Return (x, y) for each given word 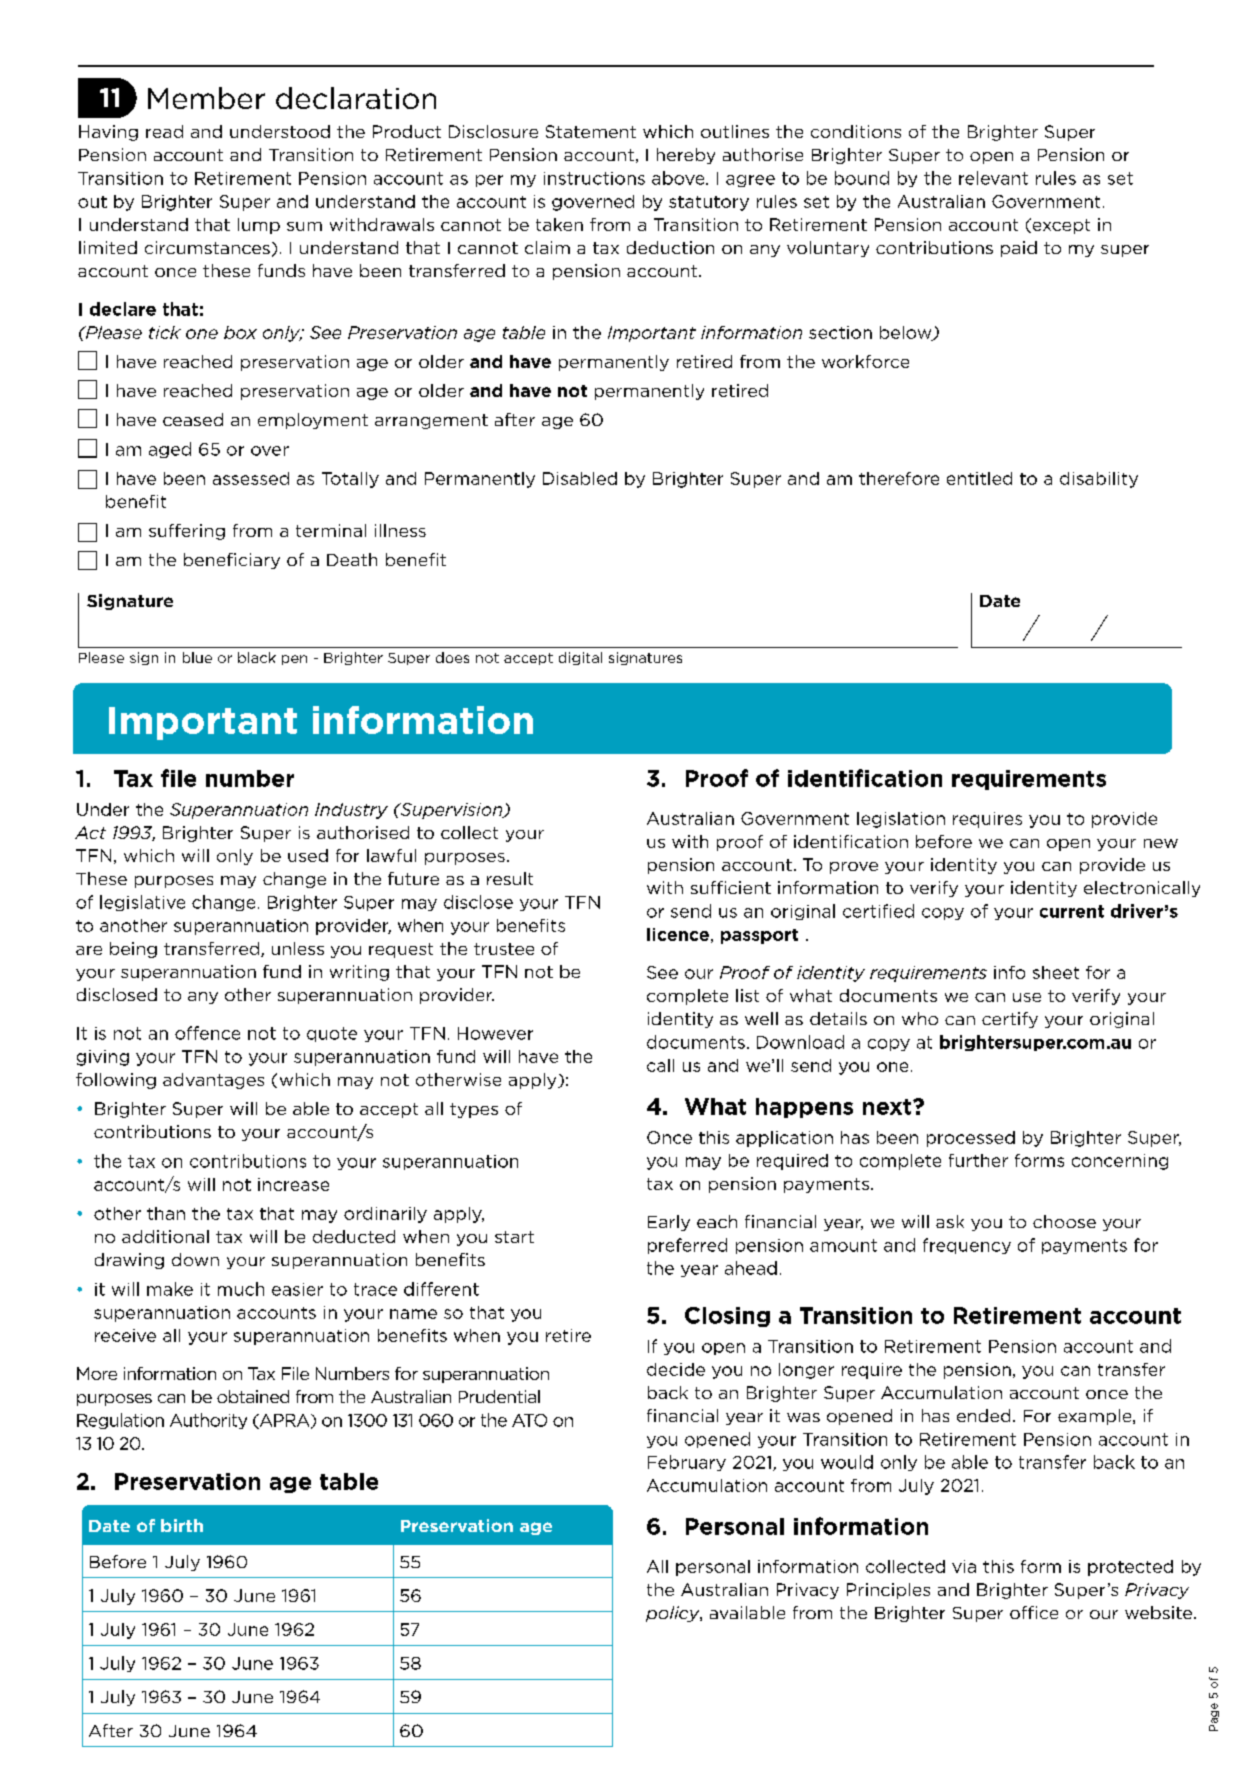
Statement (591, 131)
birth (182, 1525)
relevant (993, 178)
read (164, 131)
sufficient (731, 887)
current (1072, 911)
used (308, 855)
